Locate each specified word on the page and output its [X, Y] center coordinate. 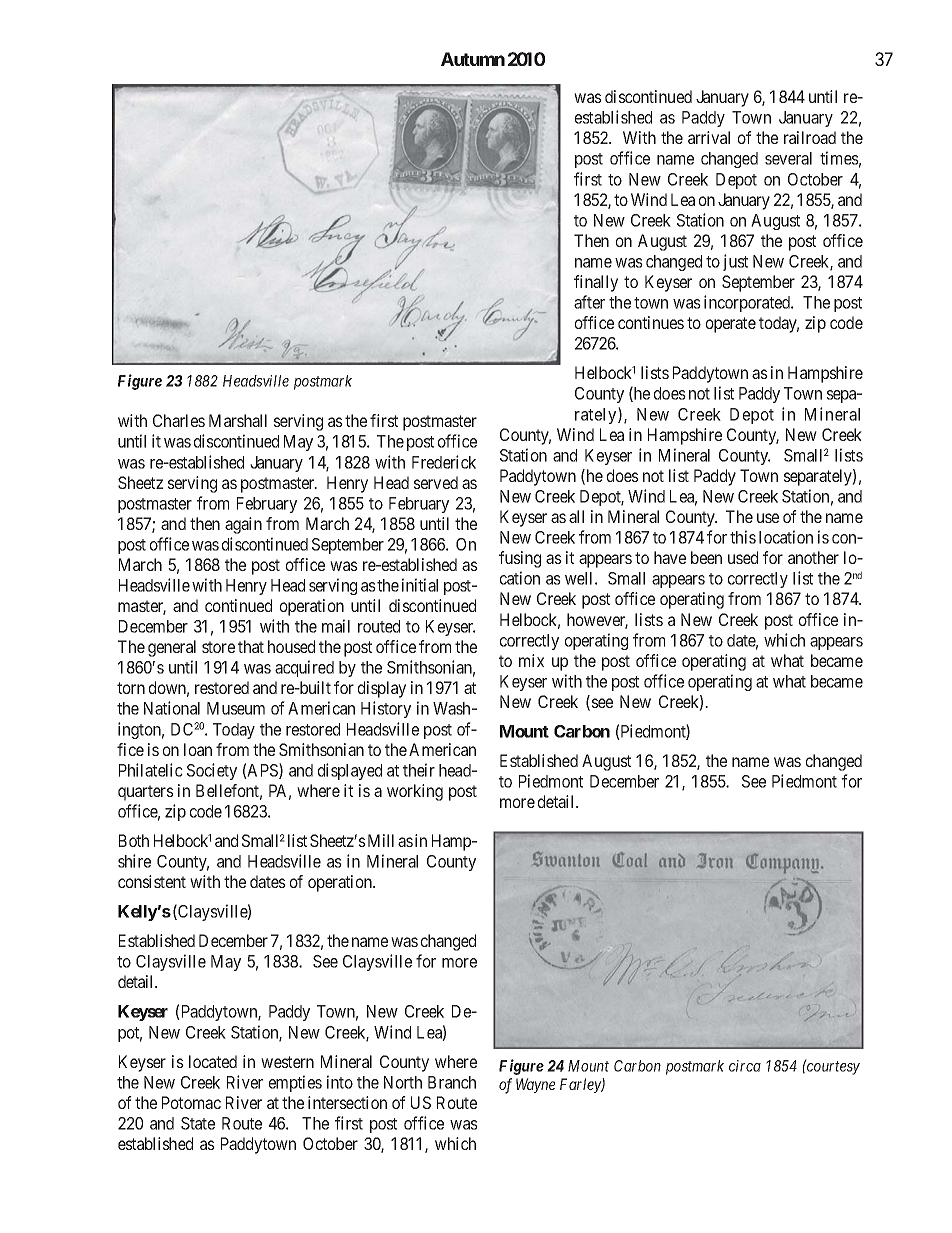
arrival [709, 137]
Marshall [238, 420]
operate [731, 325]
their [419, 770]
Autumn [473, 59]
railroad [810, 137]
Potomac [191, 1102]
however [597, 621]
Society [212, 771]
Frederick [444, 462]
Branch [452, 1082]
